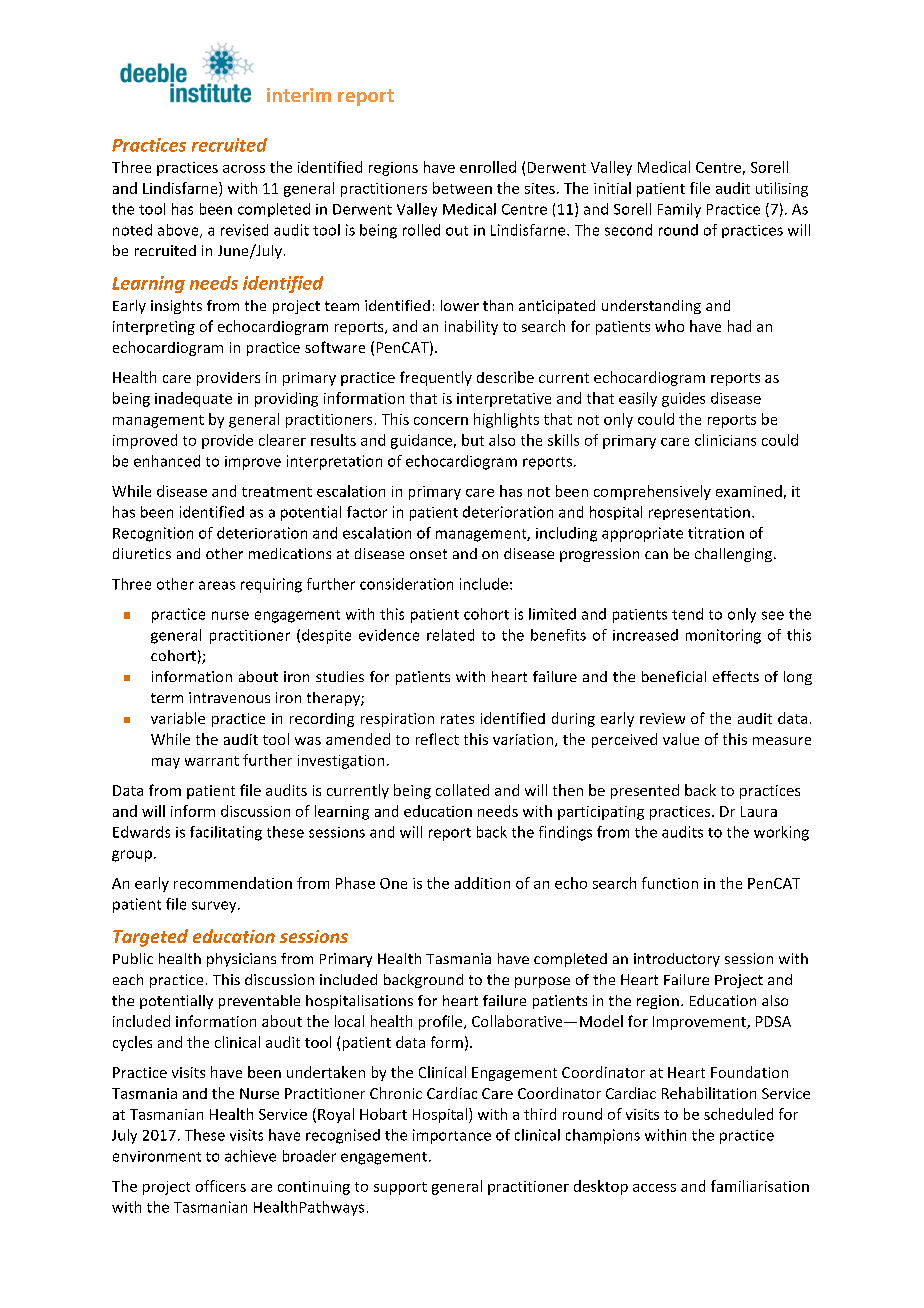 This page has width=924, height=1308. What do you see at coordinates (738, 1114) in the page?
I see `scheduled` at bounding box center [738, 1114].
